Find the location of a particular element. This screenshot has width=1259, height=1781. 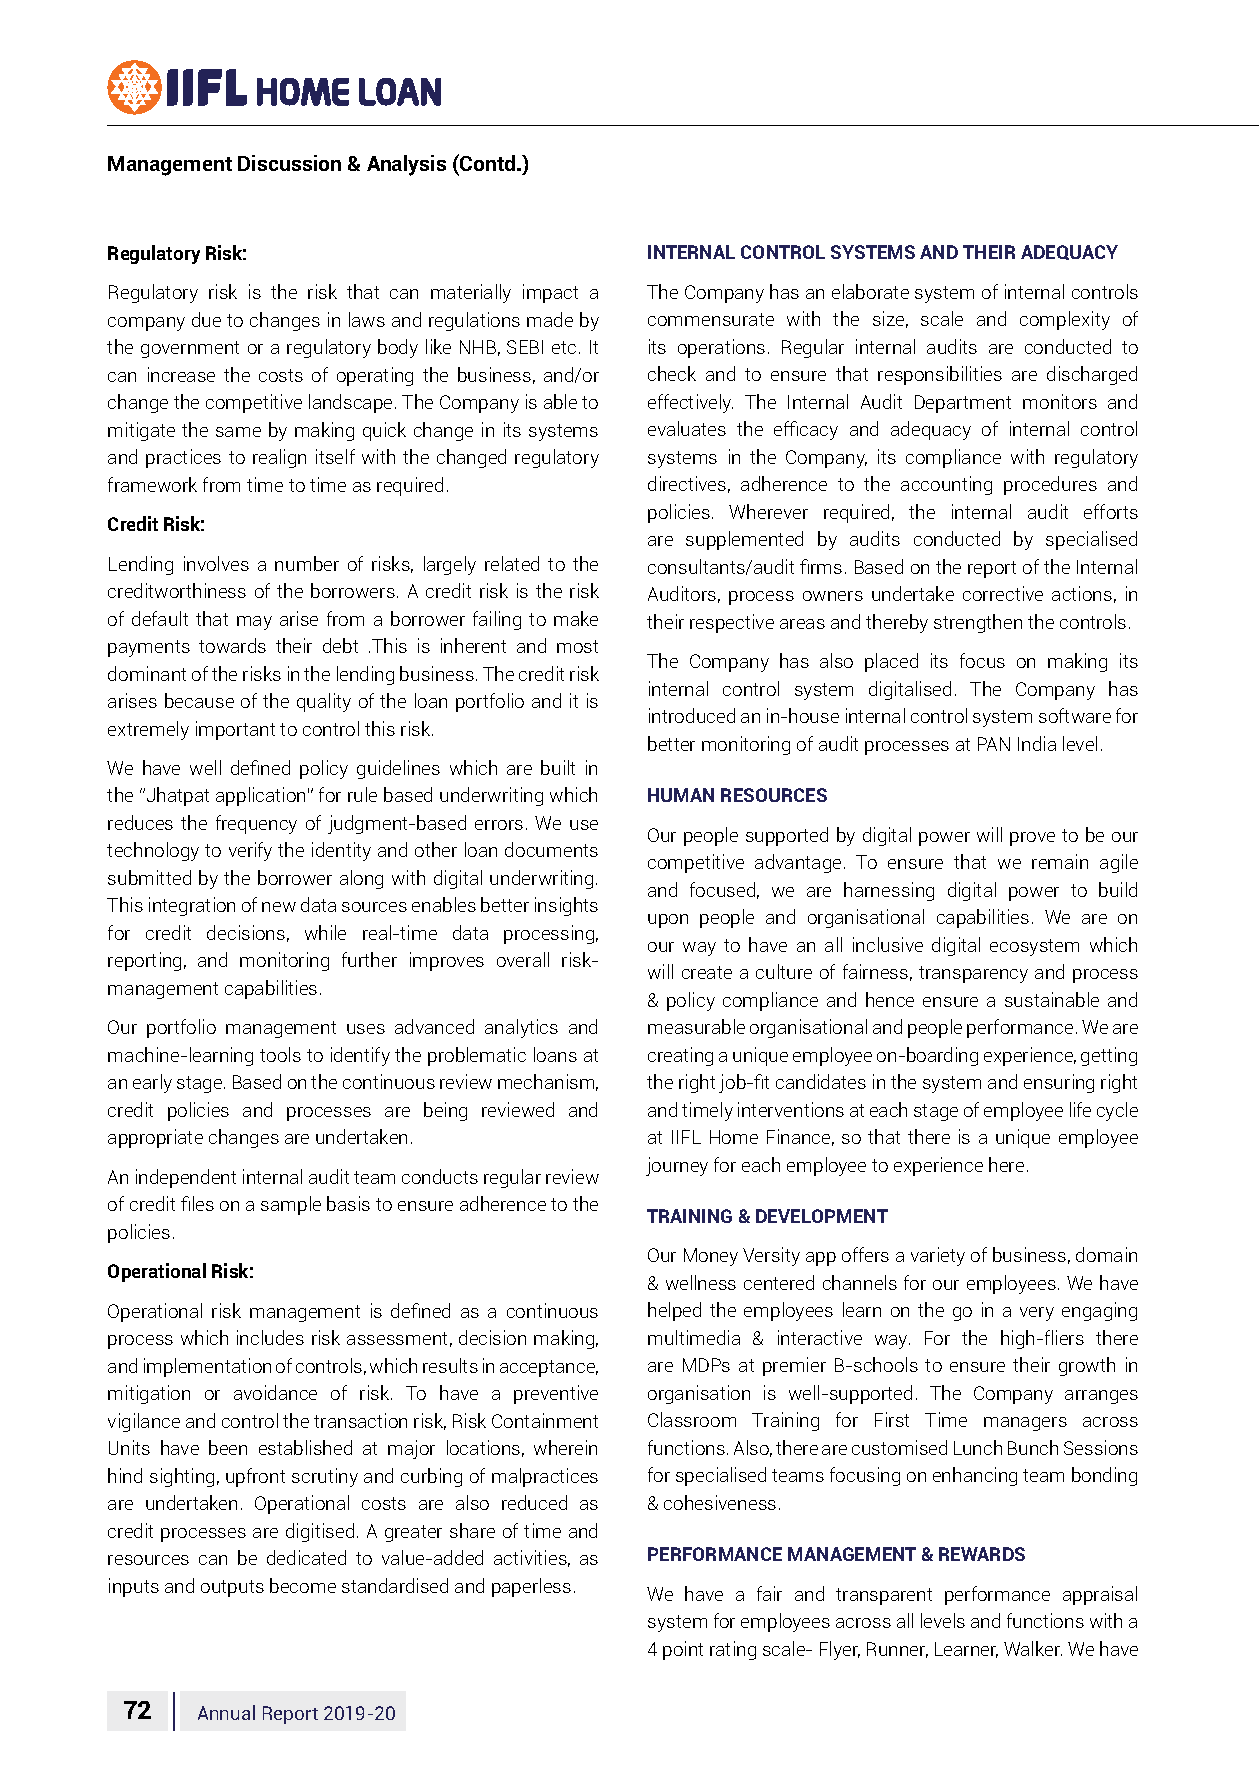

transparency is located at coordinates (973, 974).
